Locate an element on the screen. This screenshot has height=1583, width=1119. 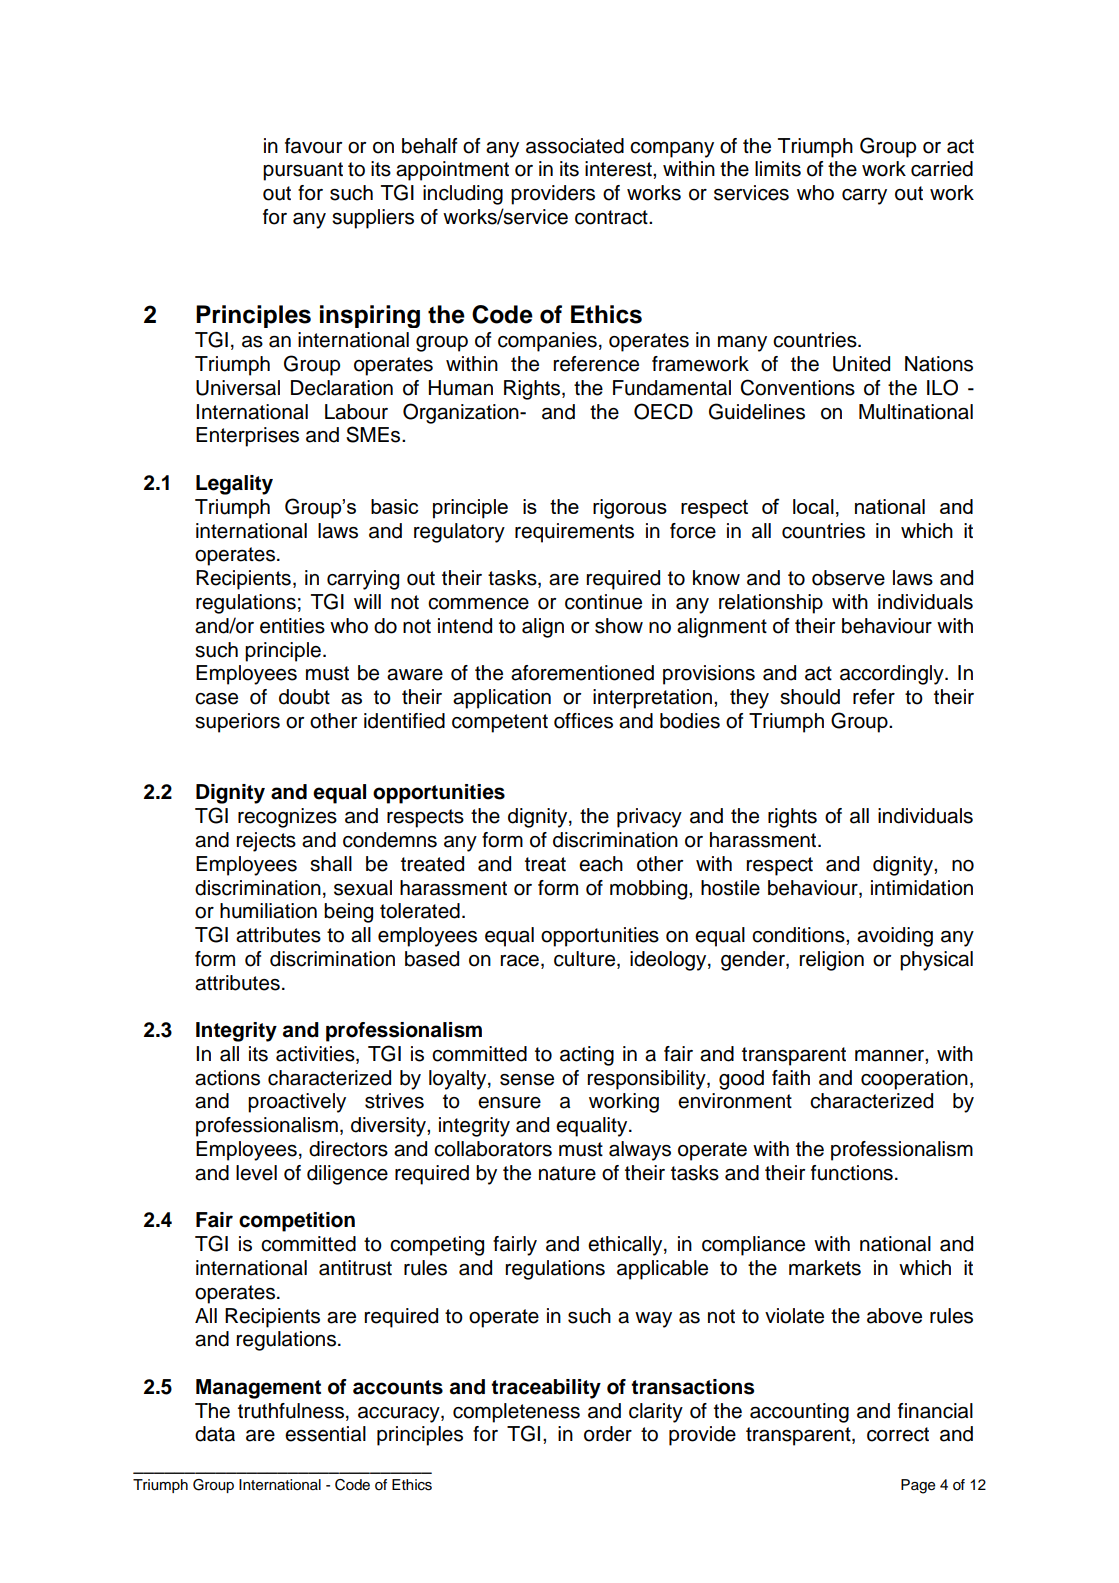
nature is located at coordinates (567, 1173).
